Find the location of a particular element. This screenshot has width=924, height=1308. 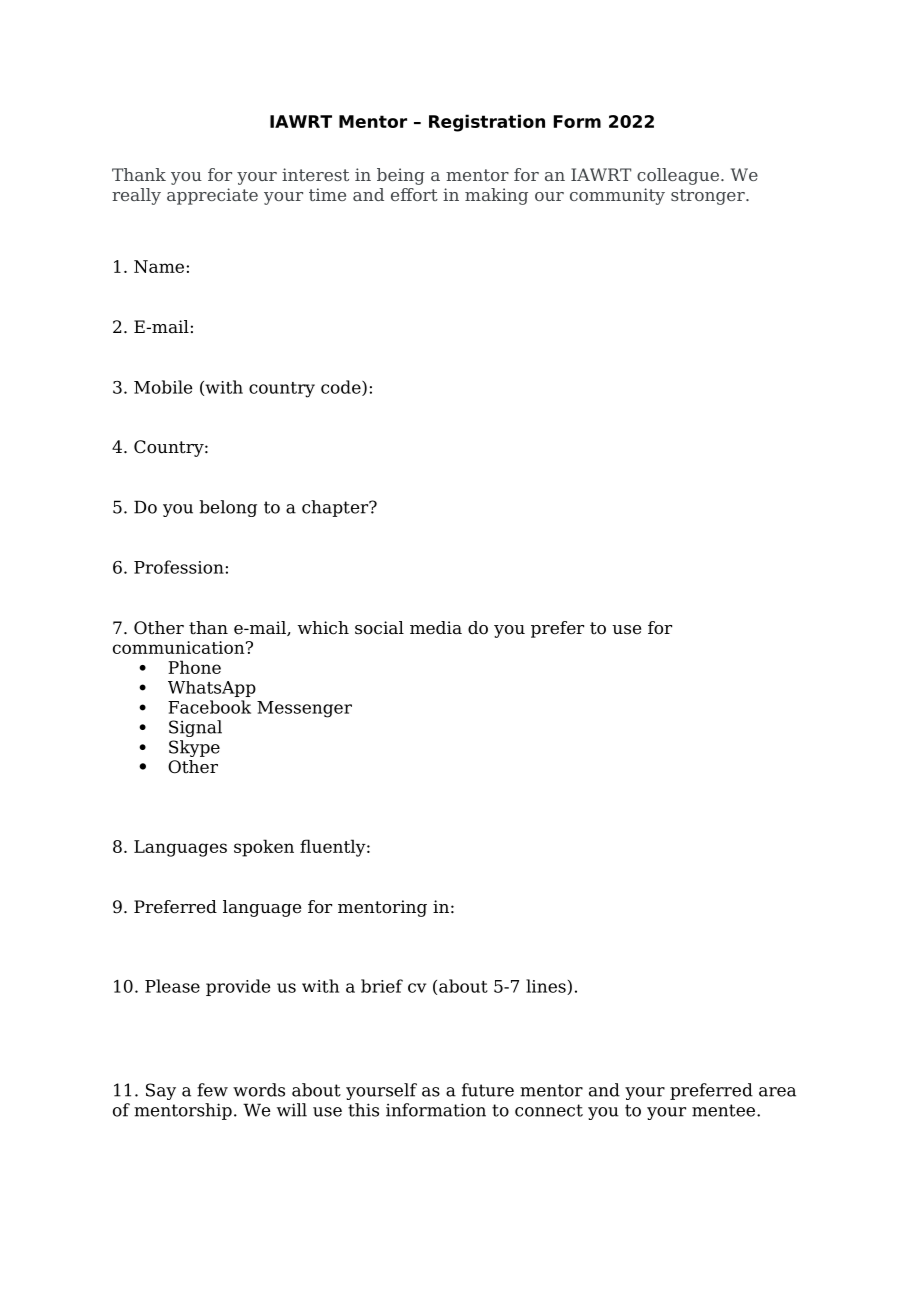

Mobile is located at coordinates (163, 387).
